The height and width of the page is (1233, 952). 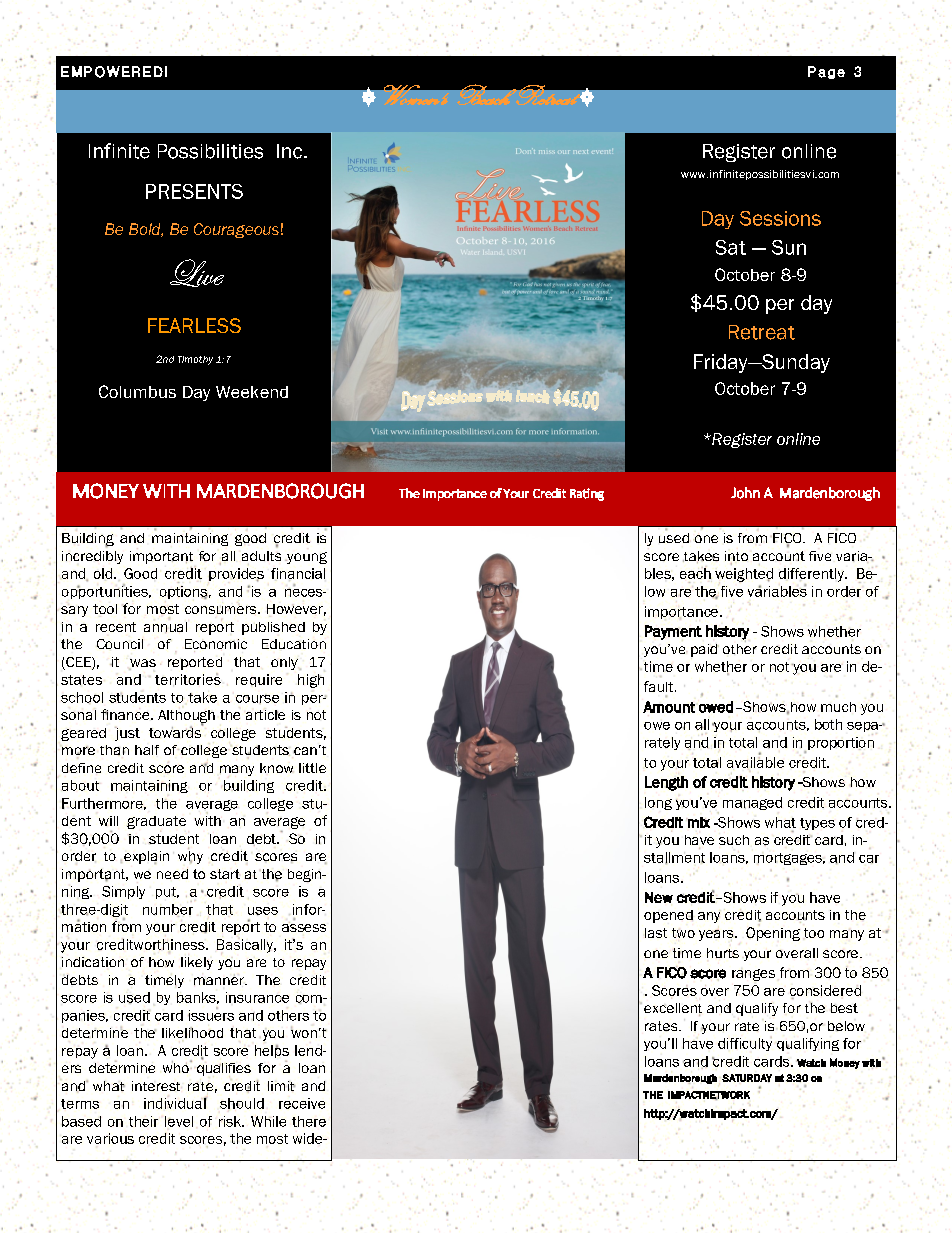 What do you see at coordinates (311, 681) in the page?
I see `high` at bounding box center [311, 681].
